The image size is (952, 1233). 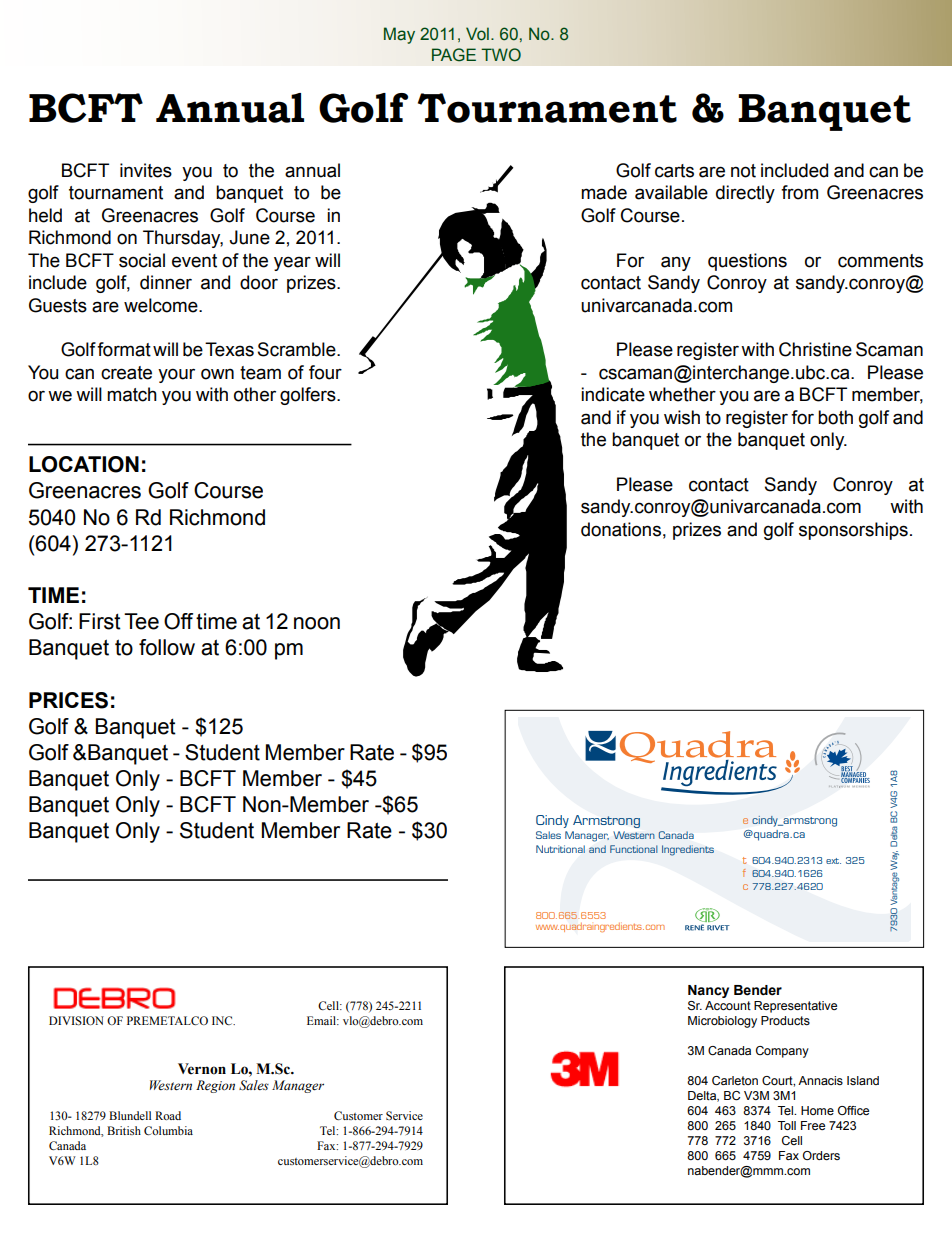 I want to click on both, so click(x=835, y=417).
